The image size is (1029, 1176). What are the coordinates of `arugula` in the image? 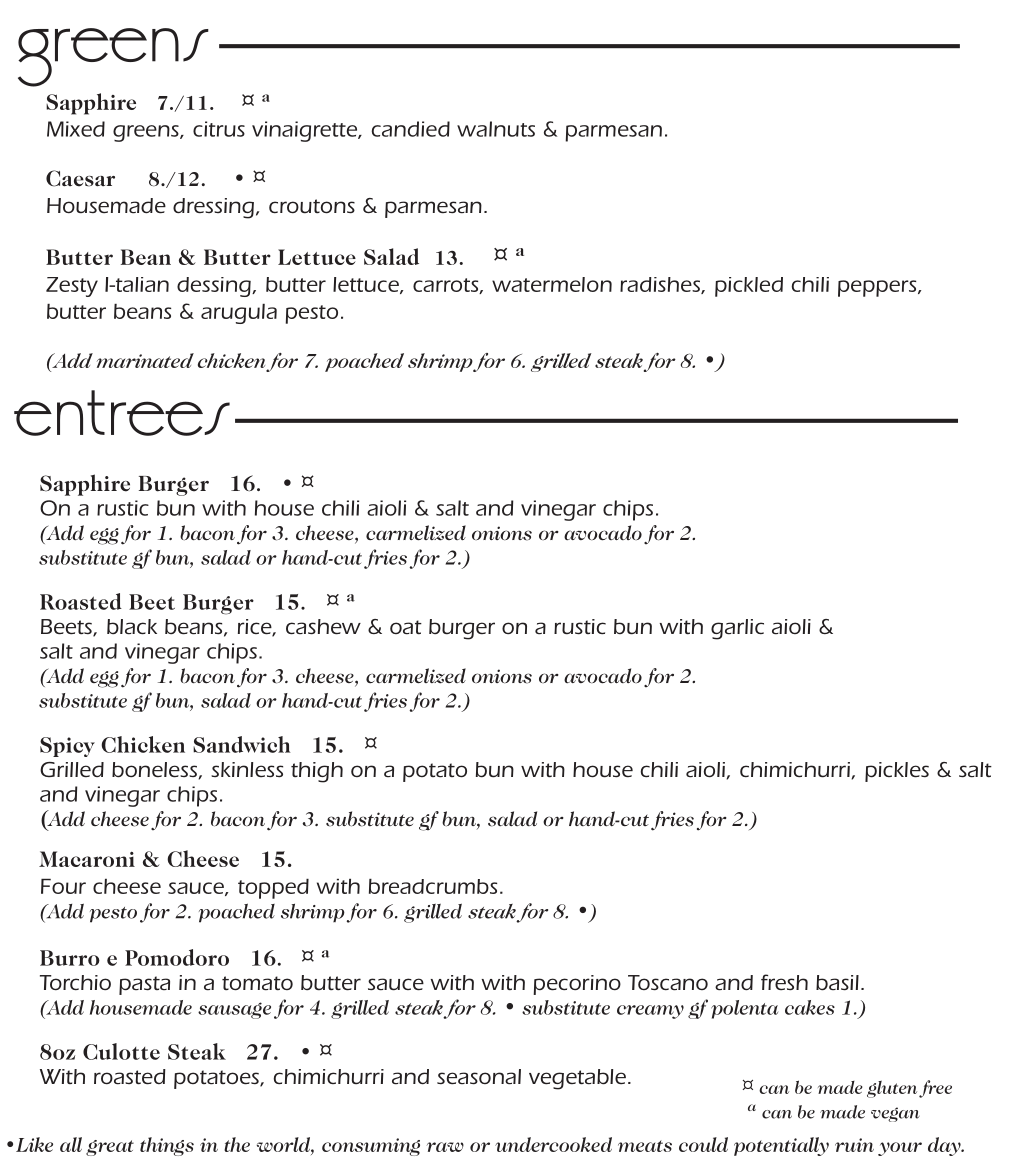 It's located at (239, 314).
